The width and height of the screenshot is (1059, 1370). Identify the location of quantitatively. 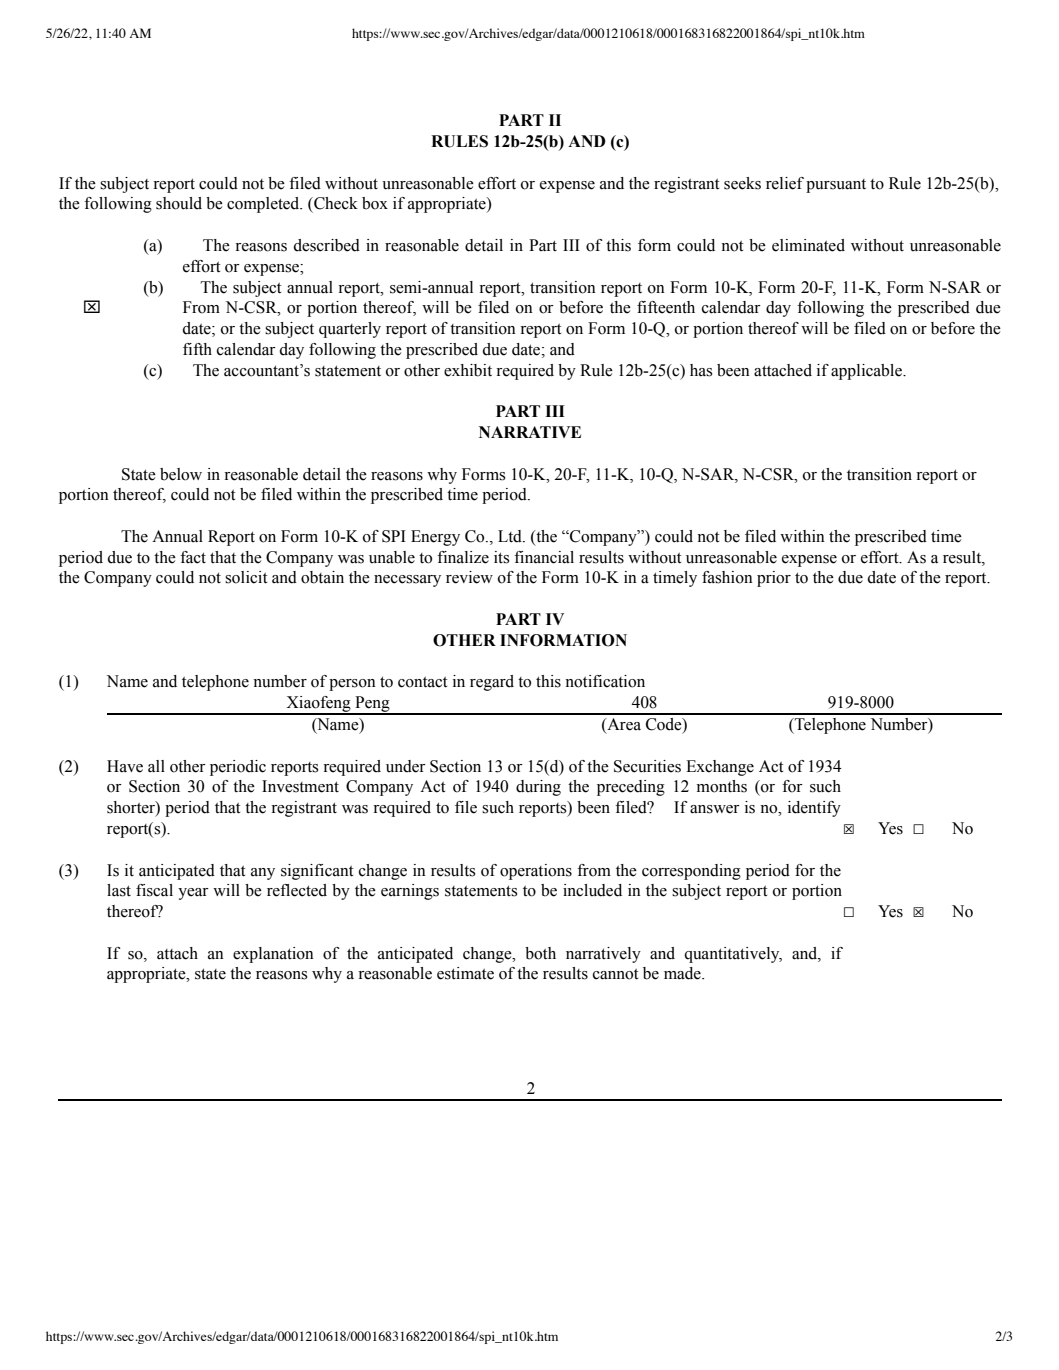
(733, 955).
